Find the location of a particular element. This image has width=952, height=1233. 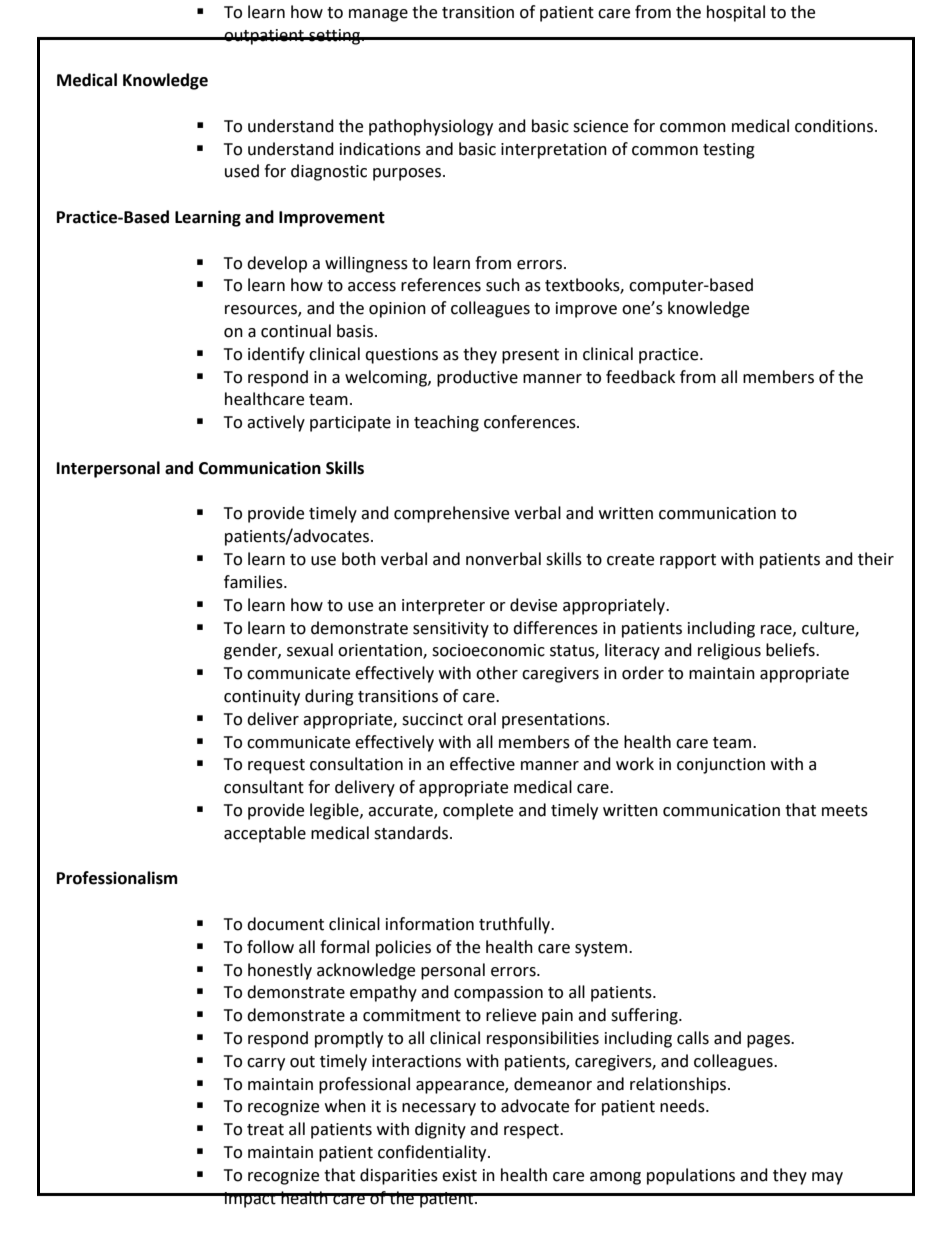

differences is located at coordinates (555, 628).
